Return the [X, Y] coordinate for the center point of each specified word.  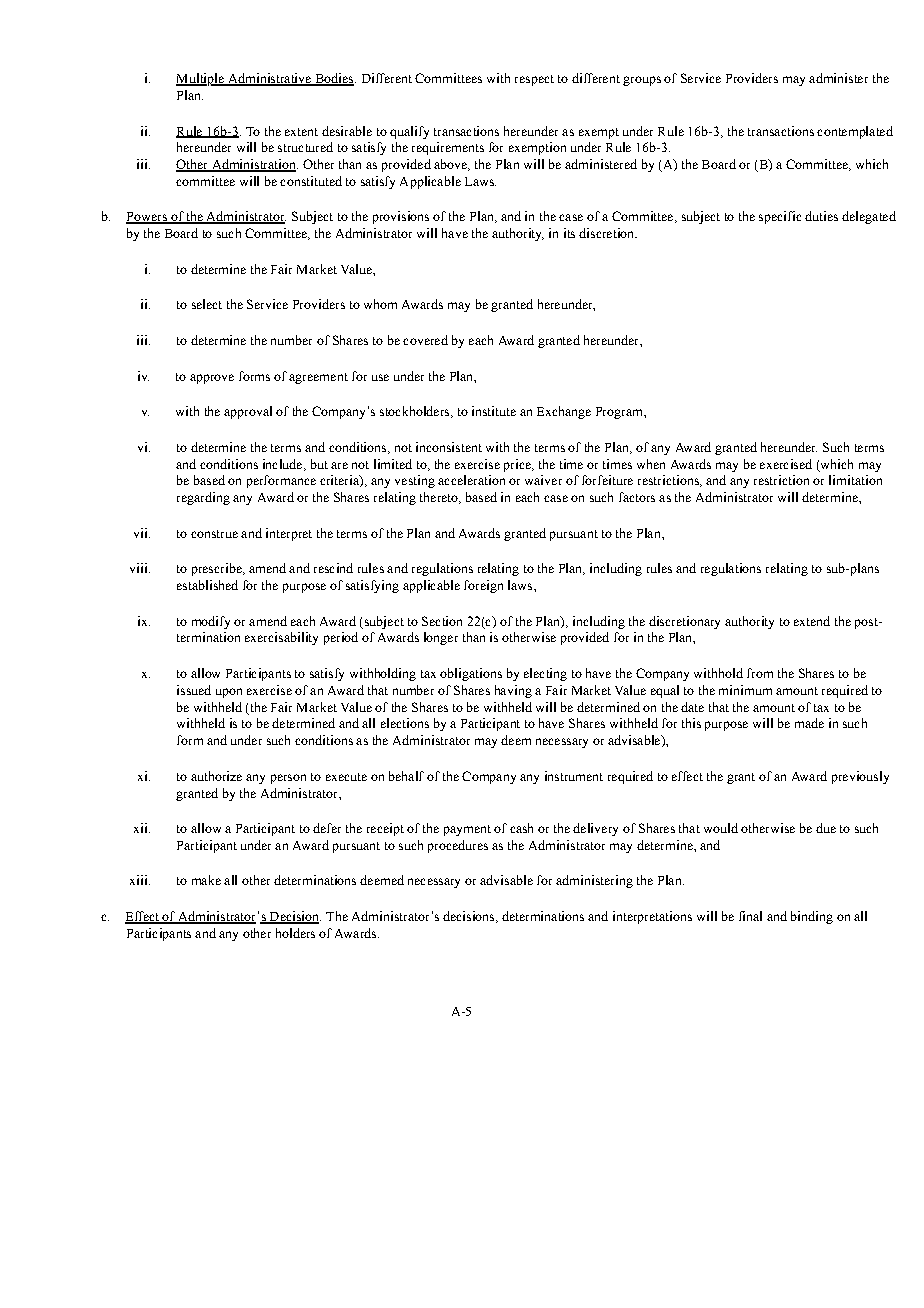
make [206, 880]
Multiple [201, 79]
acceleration [471, 480]
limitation [855, 480]
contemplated [855, 132]
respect [534, 80]
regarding [203, 498]
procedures [458, 846]
